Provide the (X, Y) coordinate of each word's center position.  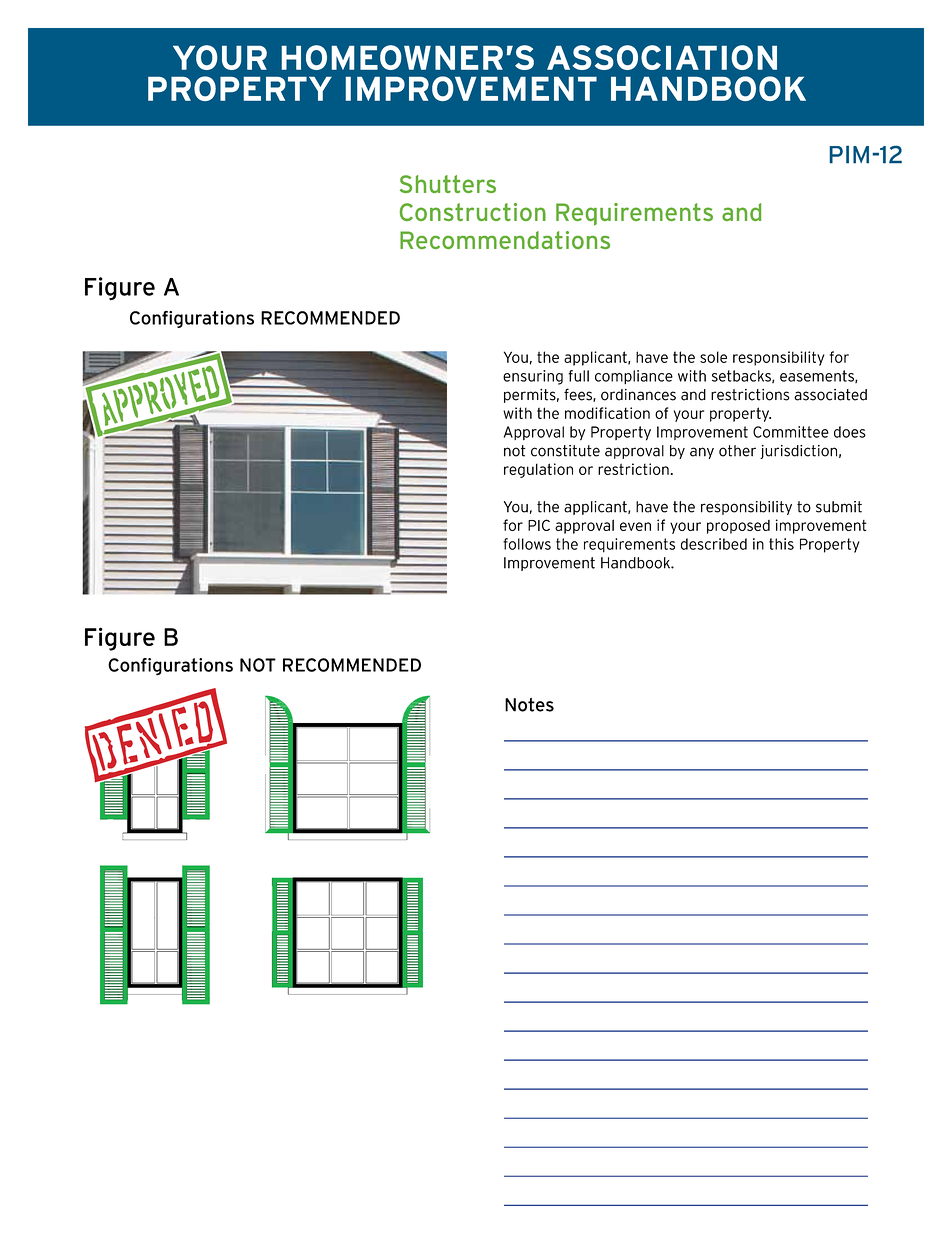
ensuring (533, 377)
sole (713, 357)
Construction (473, 212)
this (781, 544)
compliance (634, 377)
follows (527, 544)
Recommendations (505, 240)
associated (830, 395)
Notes (529, 705)
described (714, 544)
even (635, 526)
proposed (738, 527)
